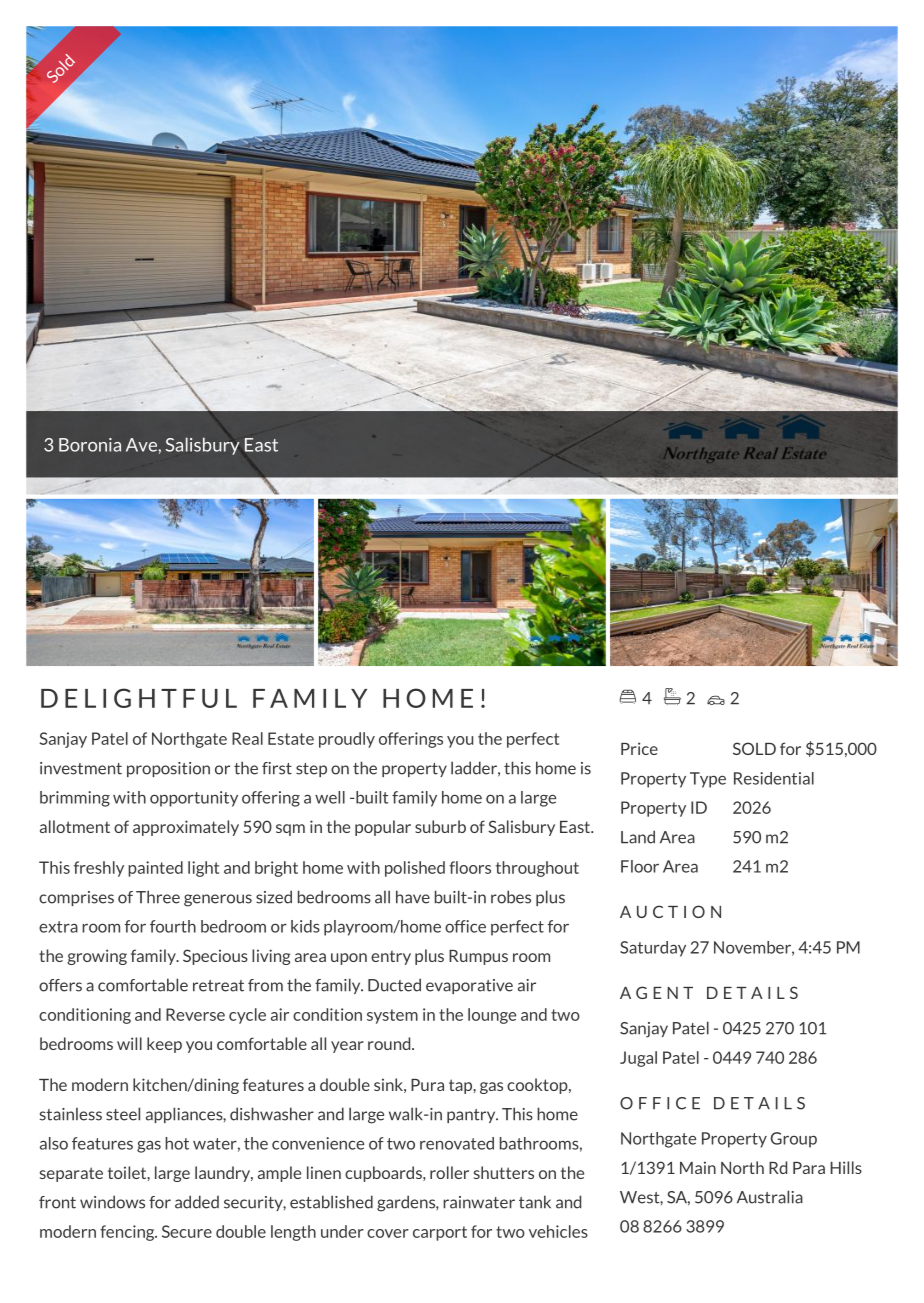 The height and width of the document is (1303, 924). Describe the element at coordinates (123, 1114) in the document. I see `steel` at that location.
